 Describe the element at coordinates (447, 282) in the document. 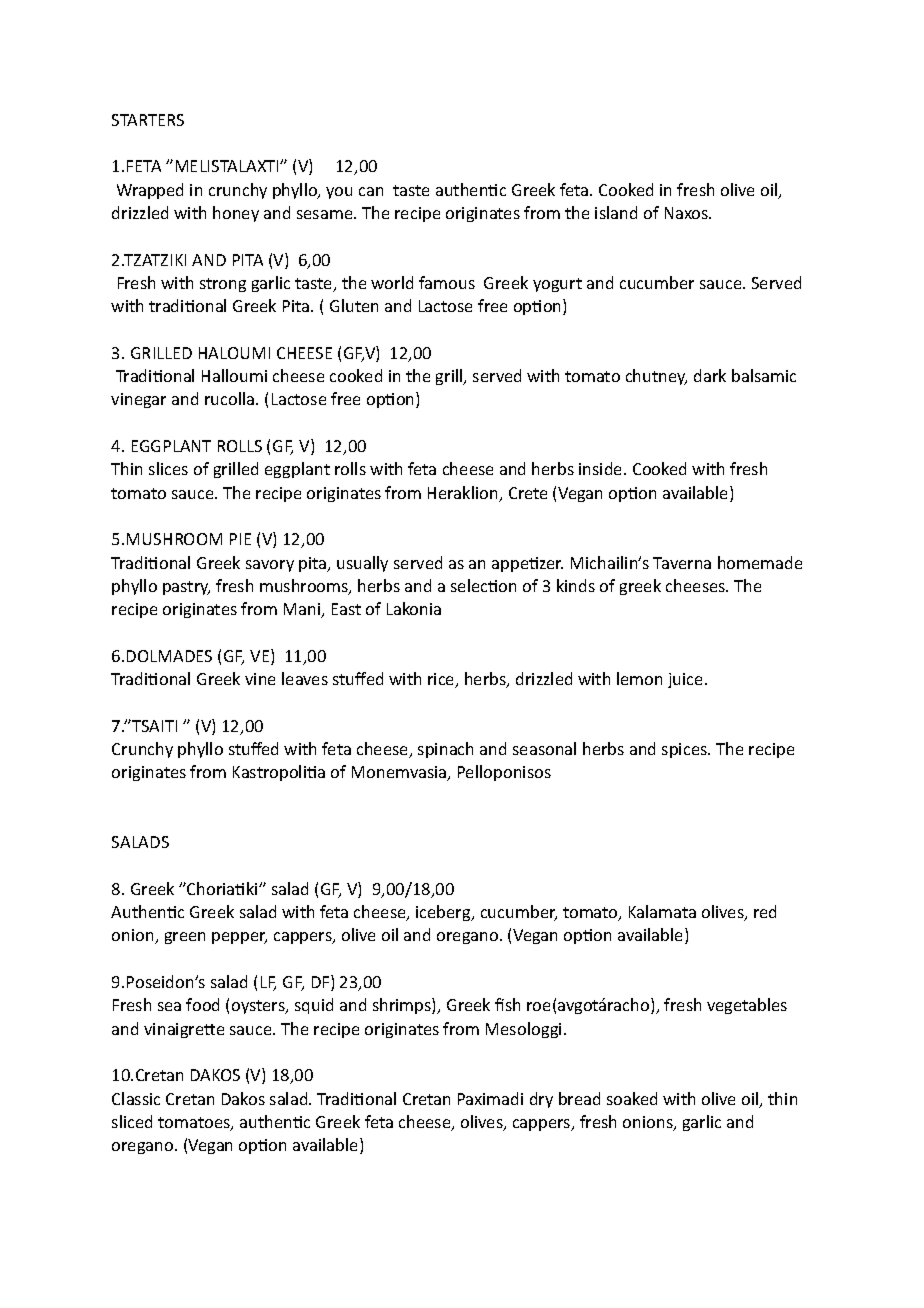

I see `famous` at that location.
